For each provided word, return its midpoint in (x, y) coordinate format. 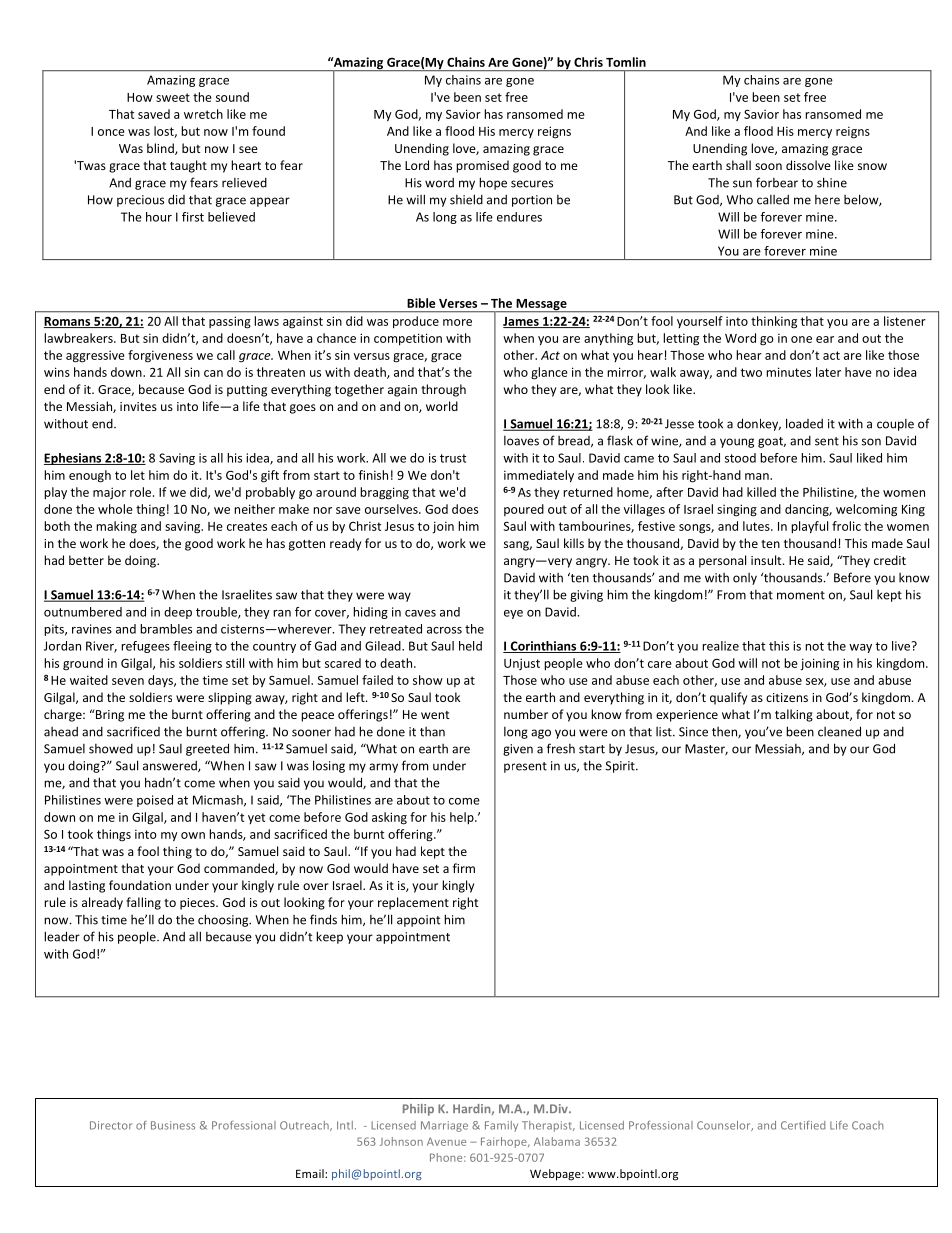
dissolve (808, 165)
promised (482, 166)
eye (513, 614)
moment (801, 595)
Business (173, 1125)
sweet (173, 97)
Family (501, 1126)
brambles (166, 629)
